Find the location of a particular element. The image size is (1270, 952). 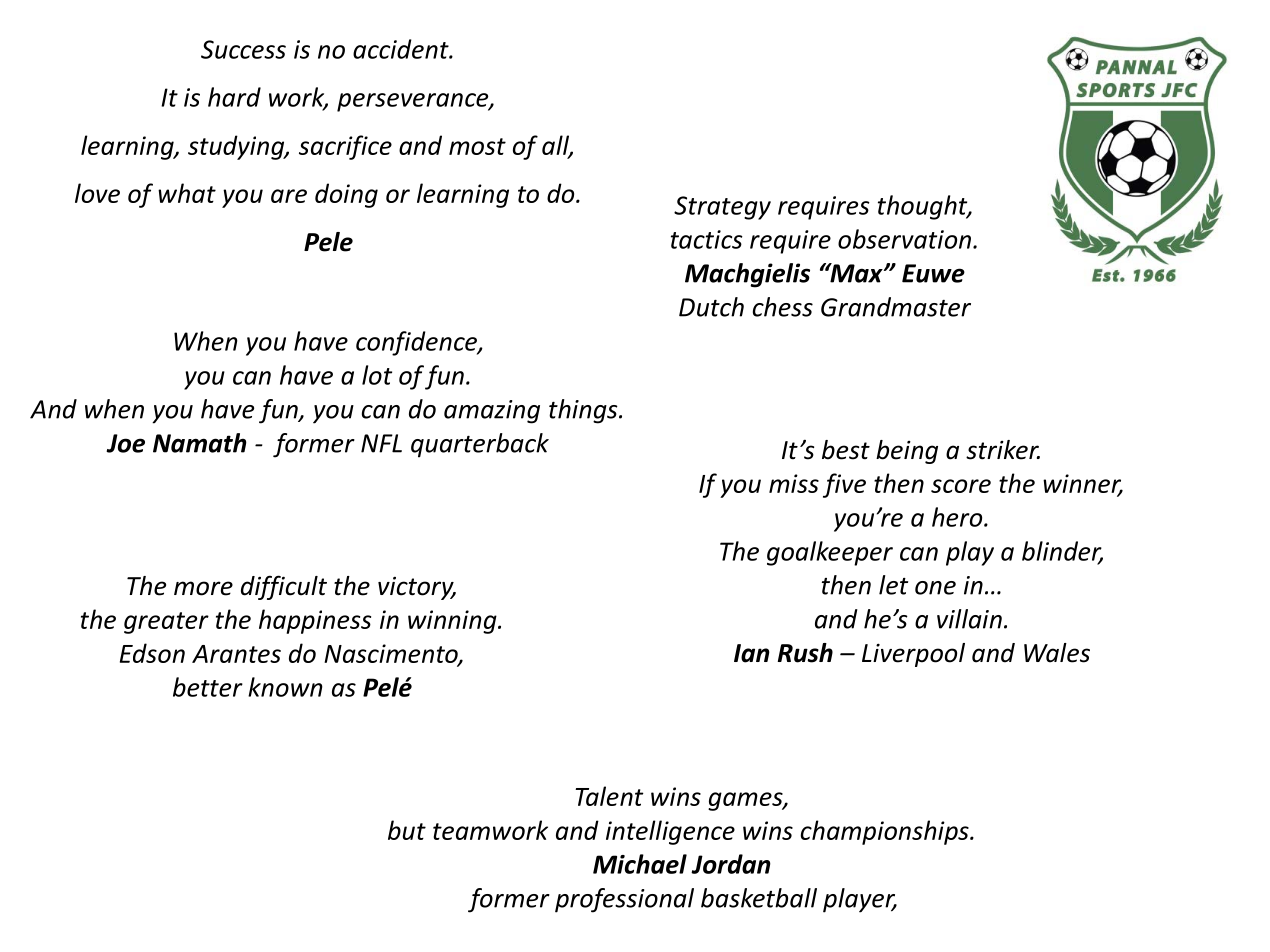

villain is located at coordinates (969, 619).
